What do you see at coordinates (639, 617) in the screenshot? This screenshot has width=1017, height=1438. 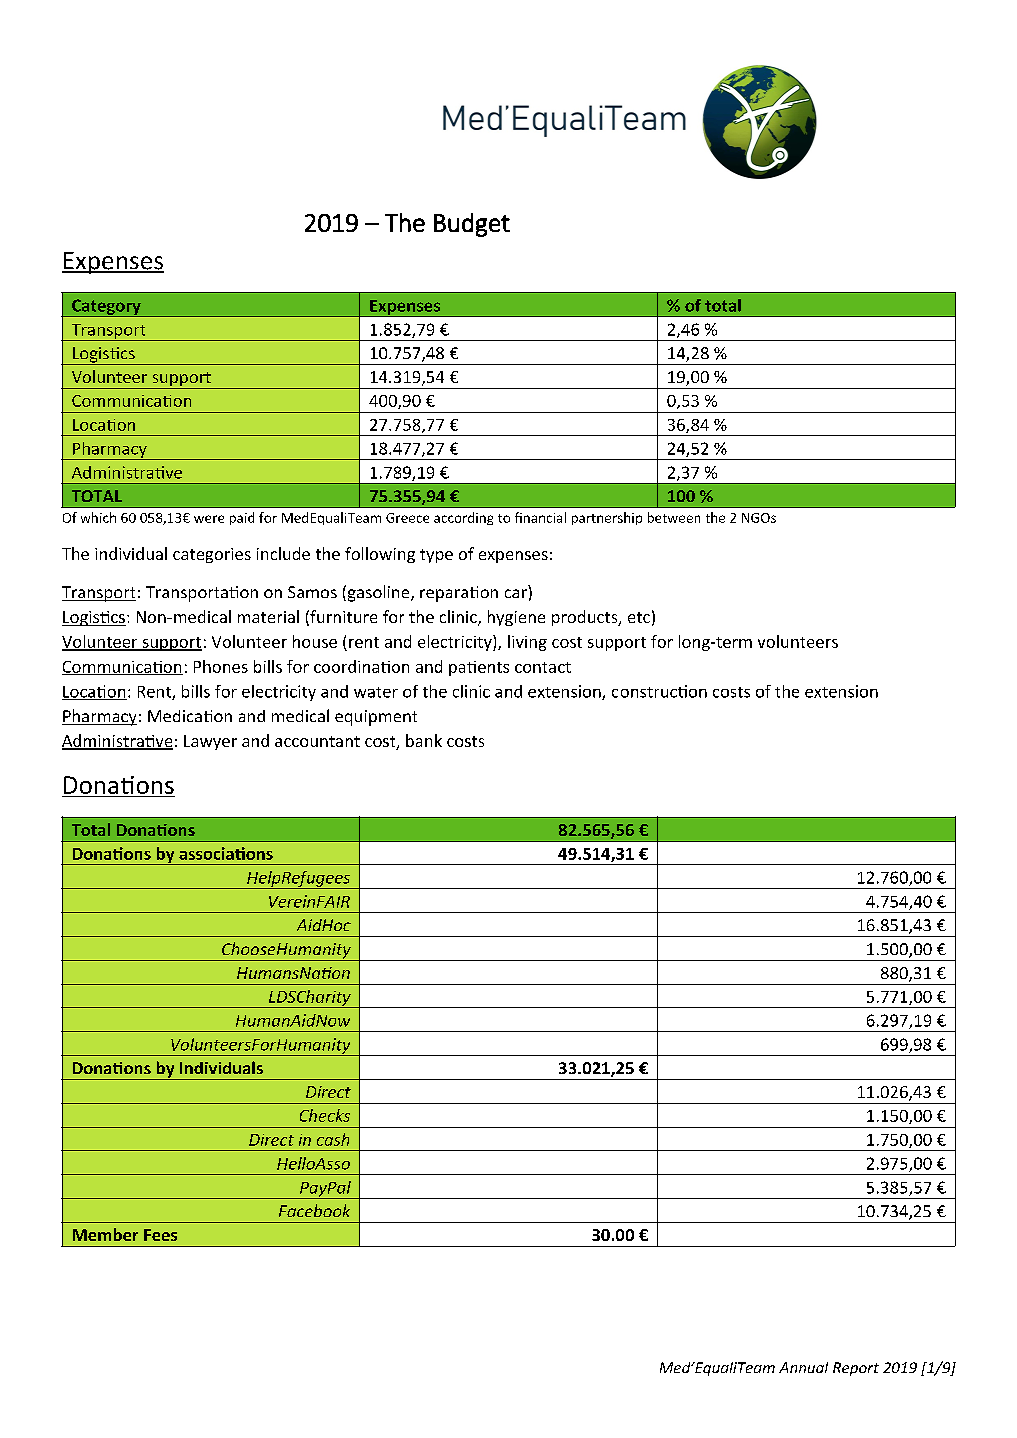 I see `etc` at bounding box center [639, 617].
